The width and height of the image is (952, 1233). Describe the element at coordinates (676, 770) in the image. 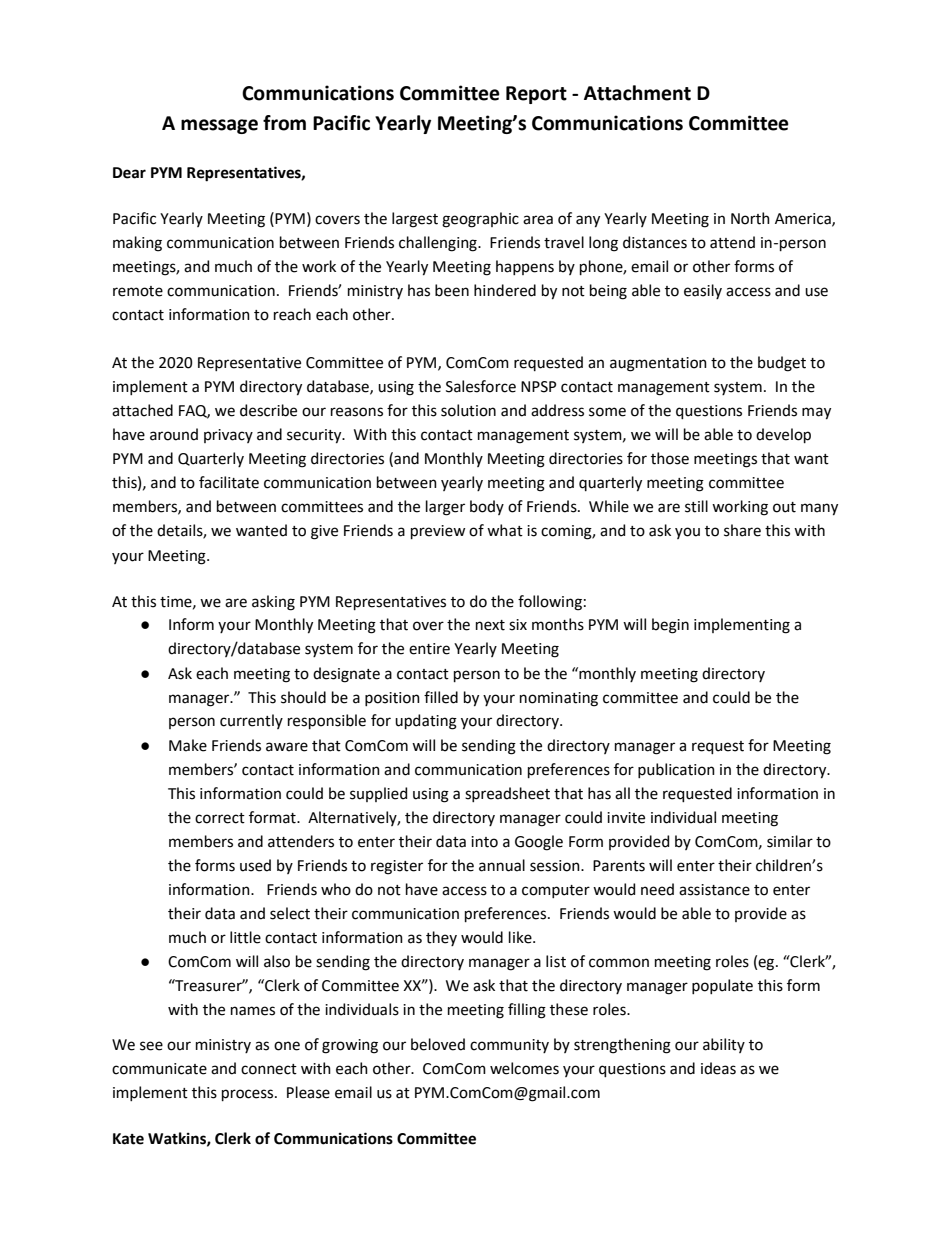

I see `publication` at that location.
